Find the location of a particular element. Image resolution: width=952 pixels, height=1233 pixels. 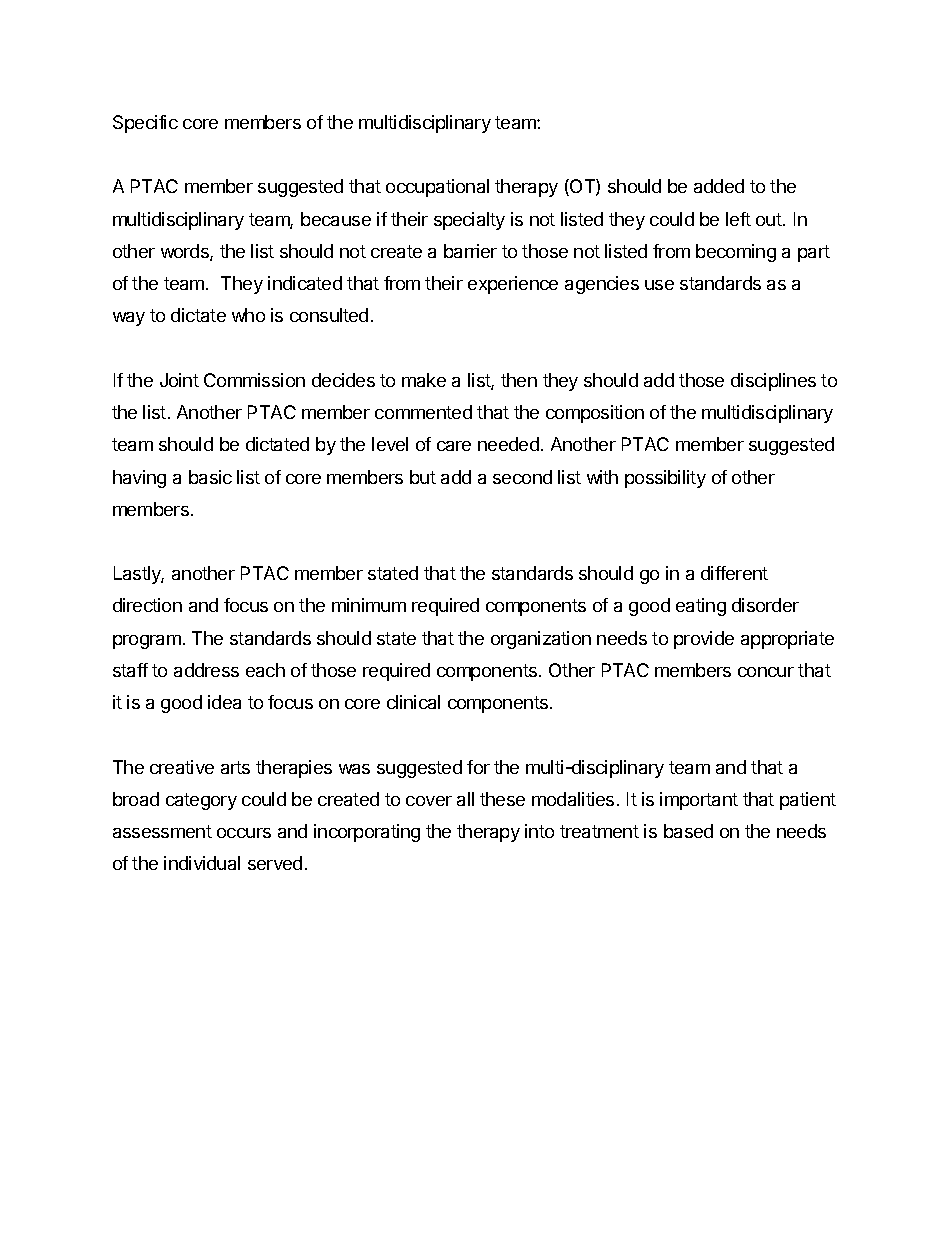

occurs is located at coordinates (244, 833).
